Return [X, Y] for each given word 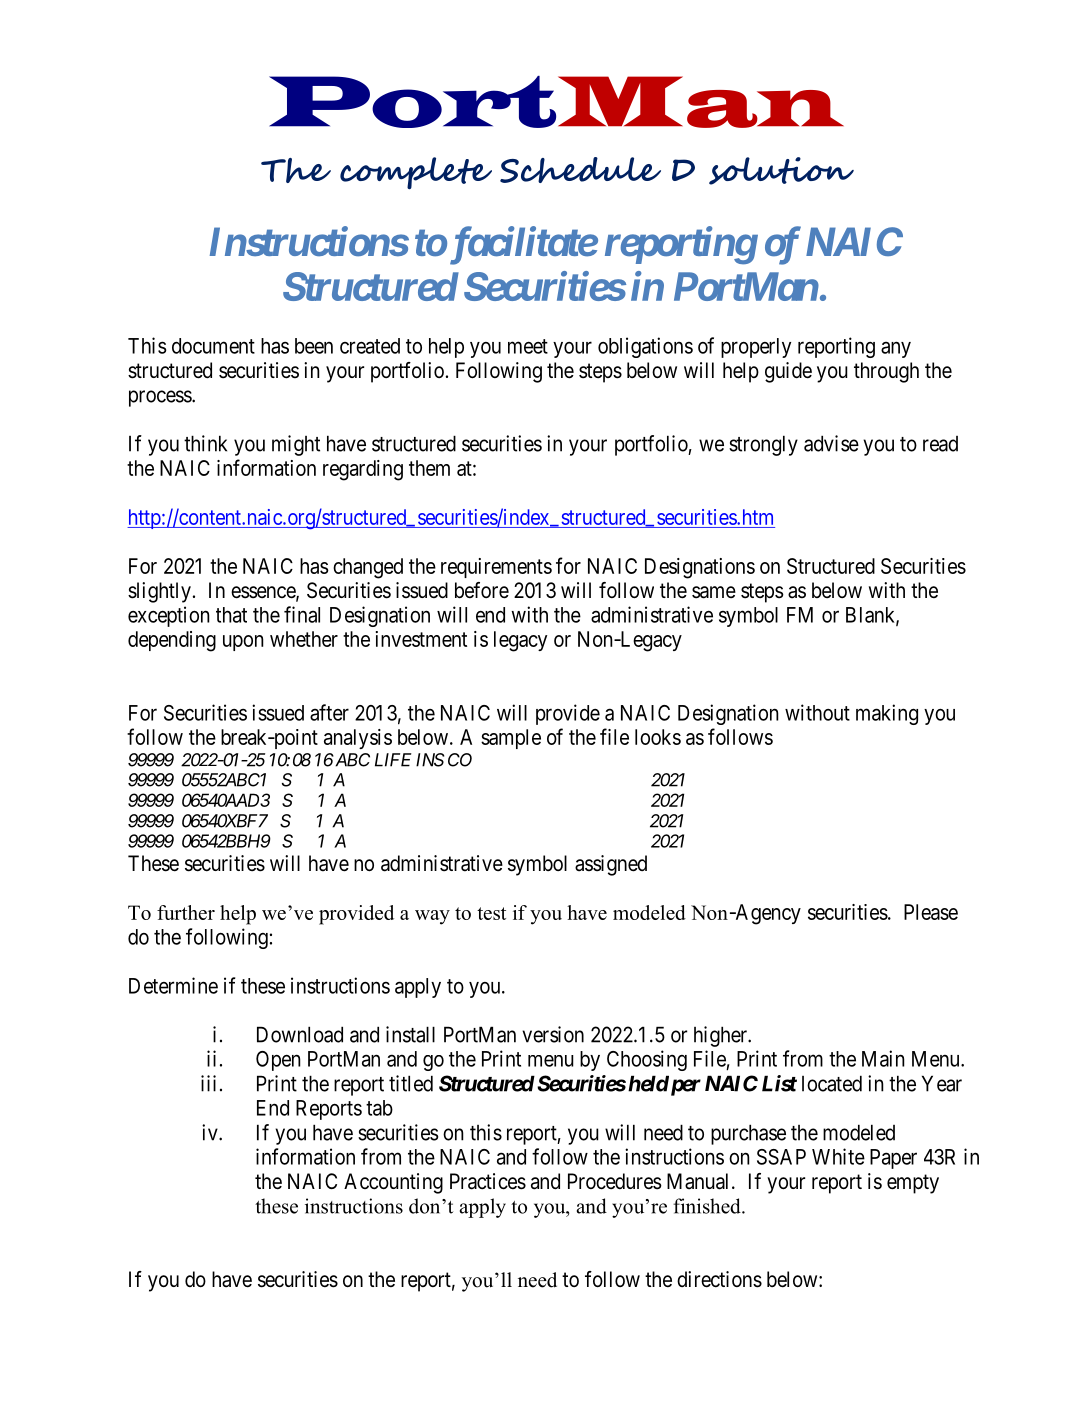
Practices [488, 1181]
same [714, 592]
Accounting [393, 1183]
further [186, 912]
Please [931, 912]
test [491, 913]
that [231, 615]
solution [781, 171]
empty [913, 1184]
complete [416, 173]
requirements [496, 568]
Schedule [580, 170]
